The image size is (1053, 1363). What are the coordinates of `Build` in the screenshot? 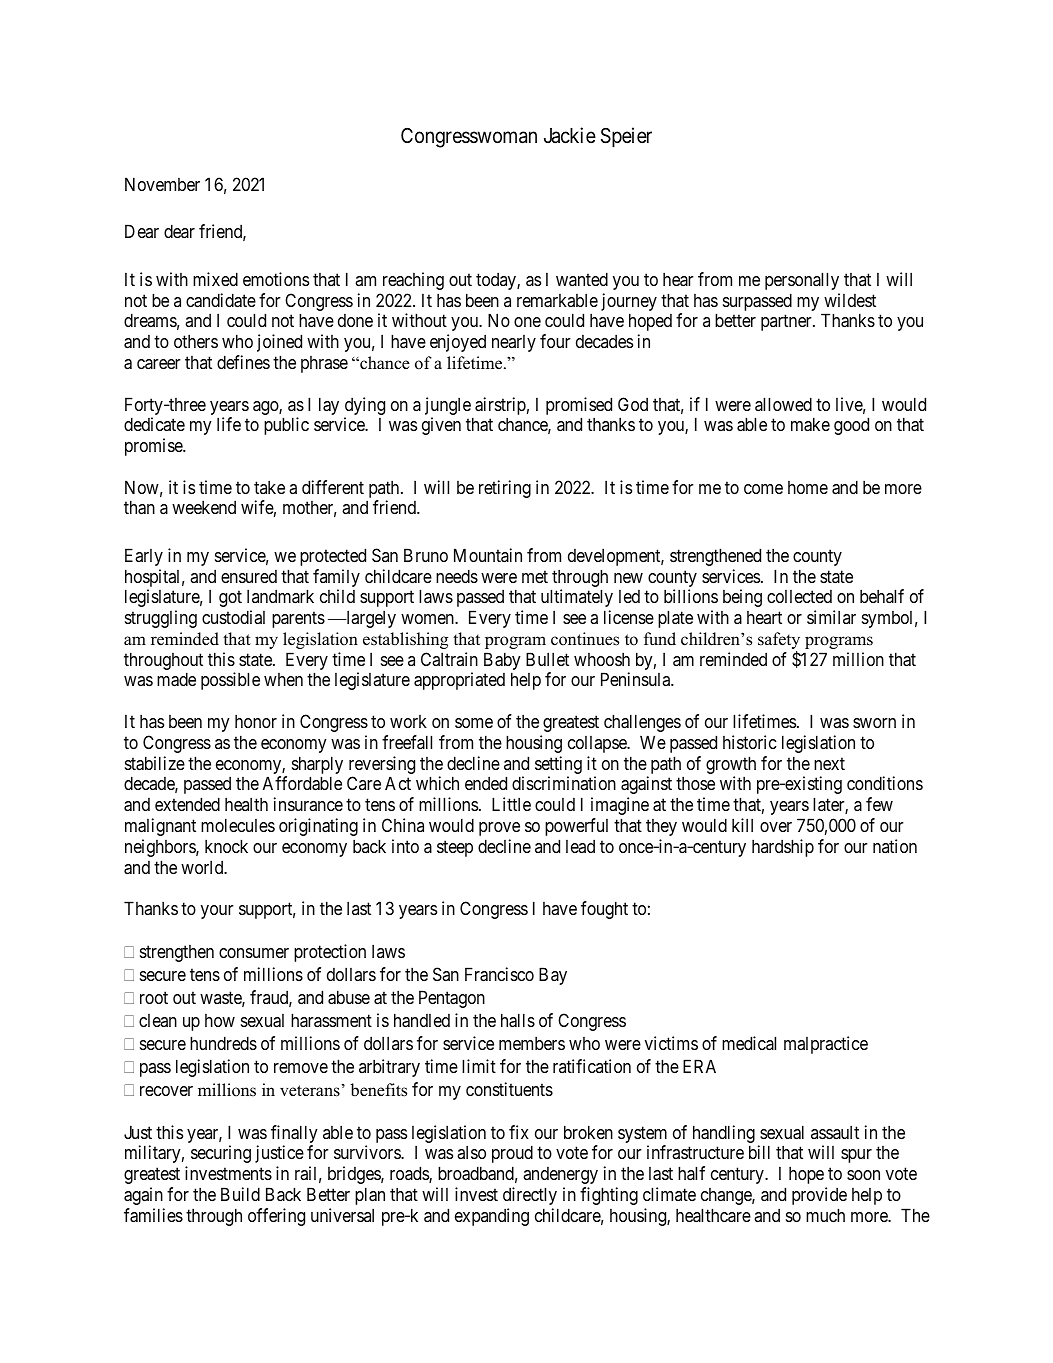 It's located at (240, 1194).
